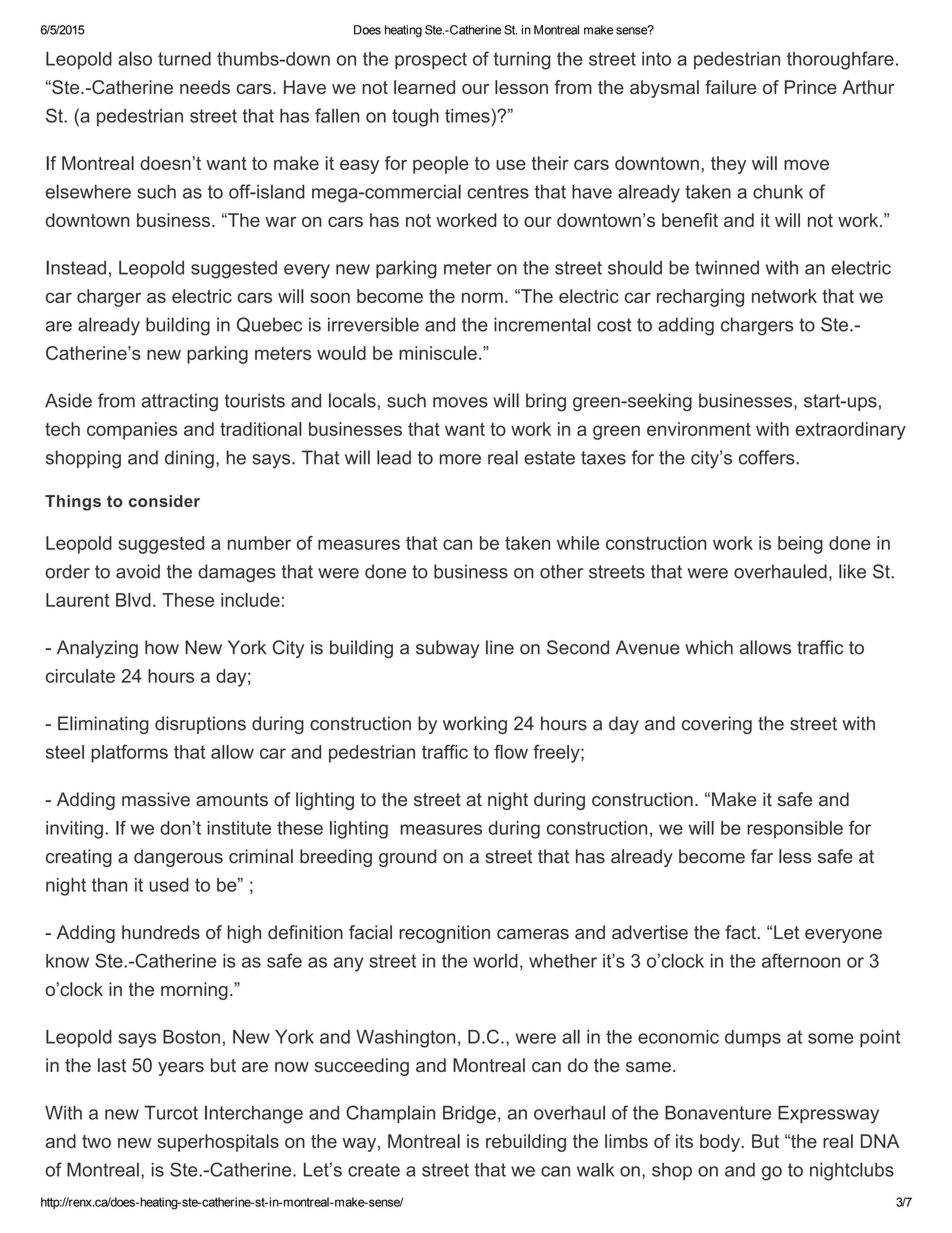 The width and height of the screenshot is (952, 1233). I want to click on flow, so click(511, 752).
